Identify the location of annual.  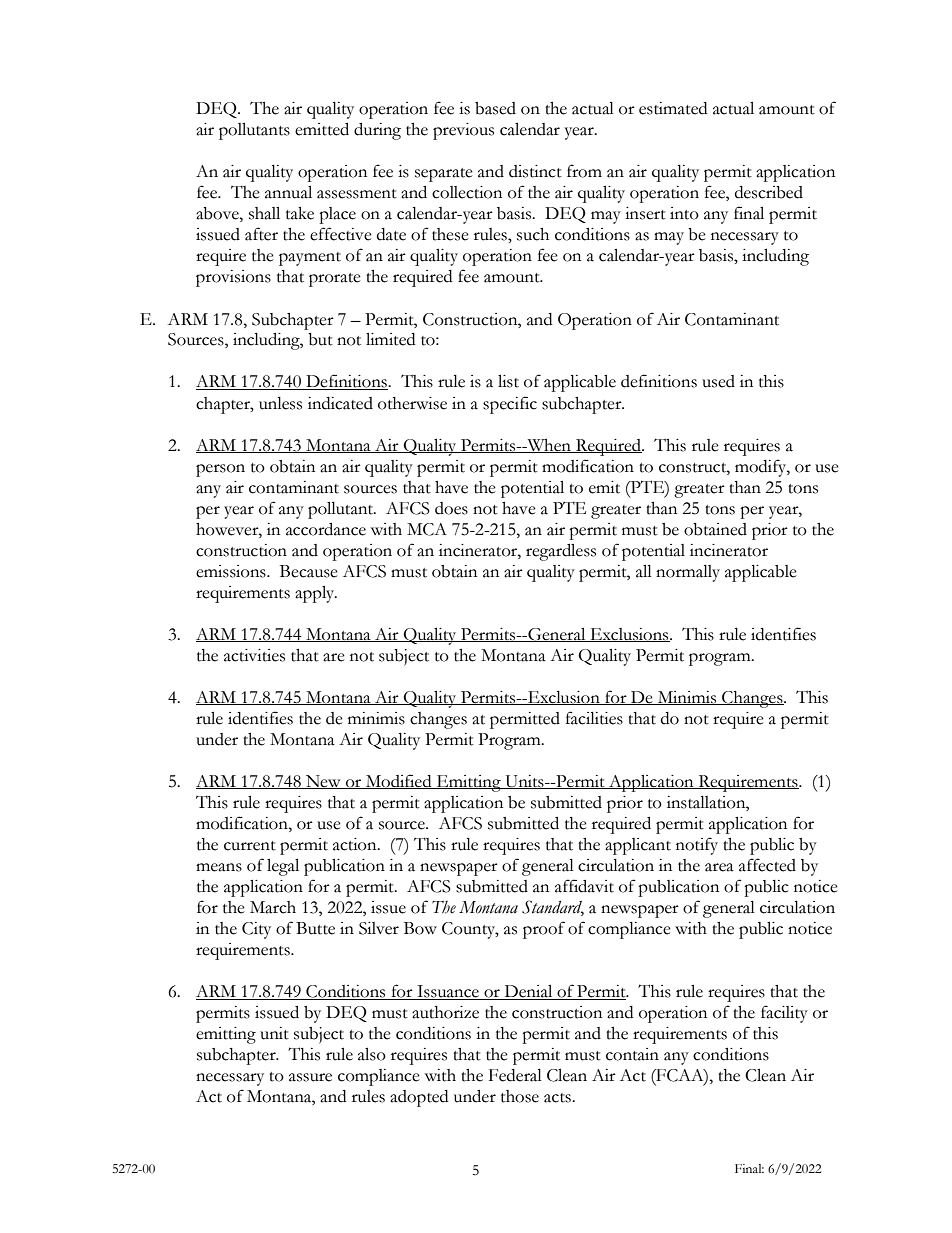
(288, 192).
